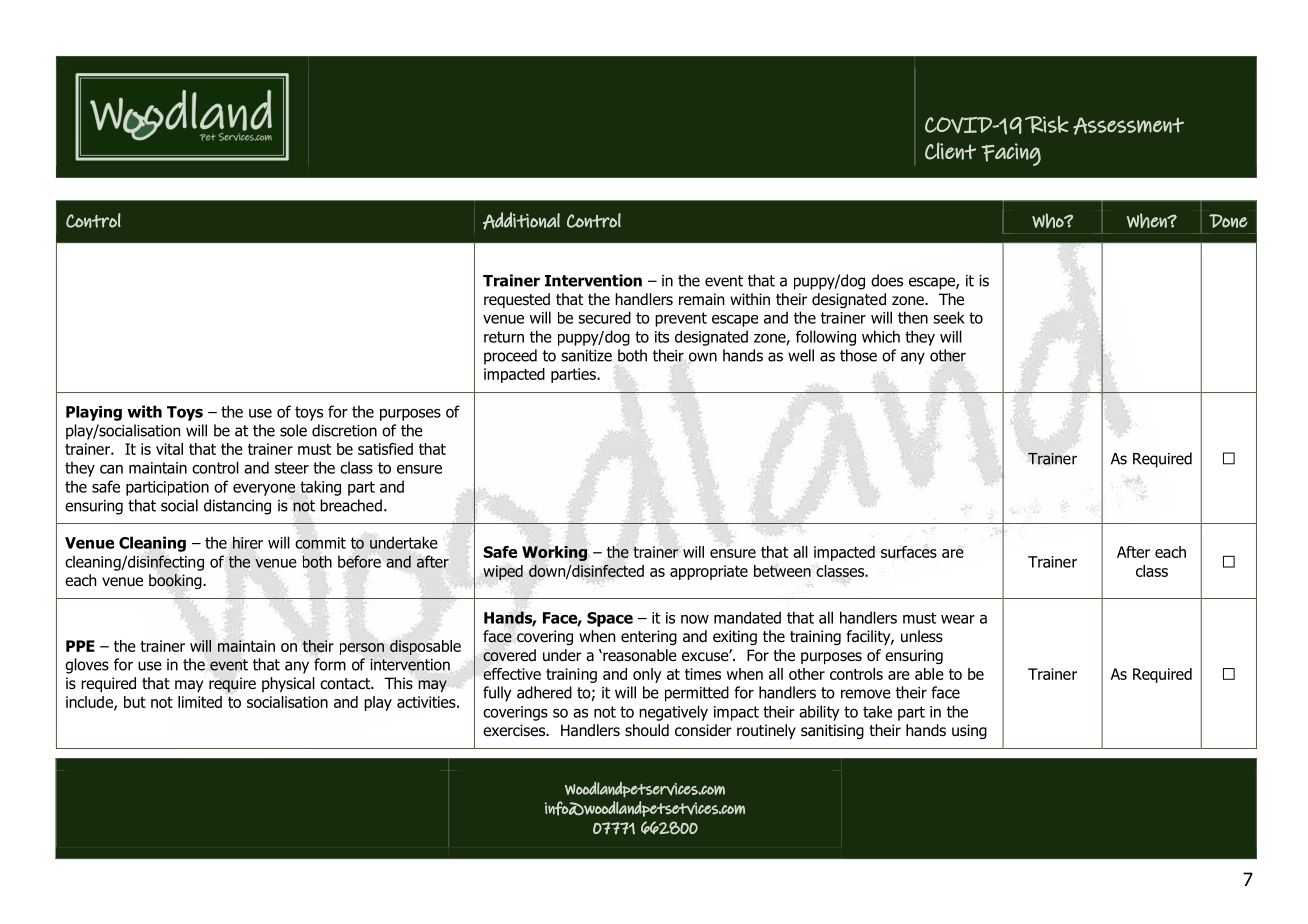 Image resolution: width=1308 pixels, height=924 pixels. What do you see at coordinates (385, 449) in the document?
I see `satisfied` at bounding box center [385, 449].
